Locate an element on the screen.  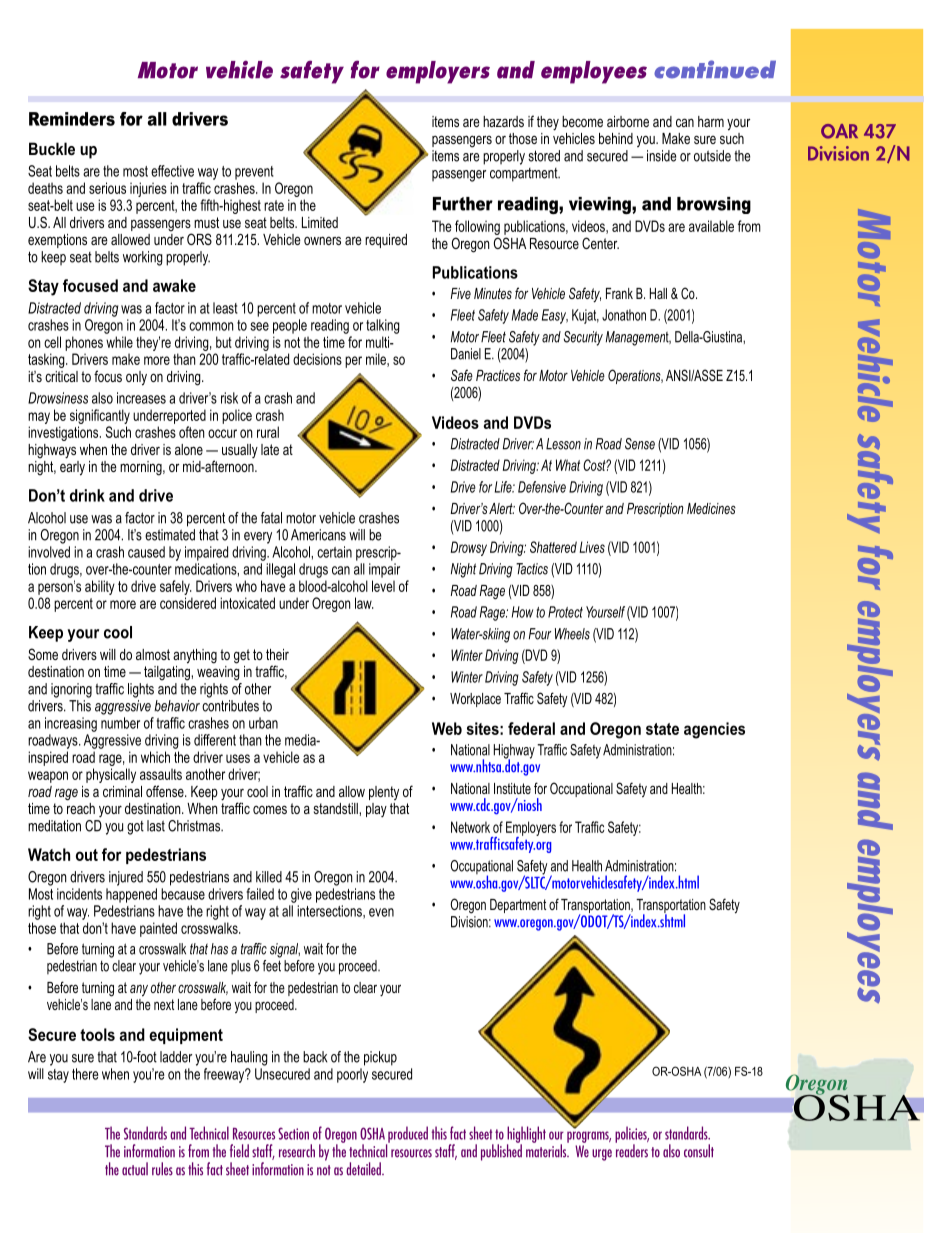
actual is located at coordinates (135, 1169).
